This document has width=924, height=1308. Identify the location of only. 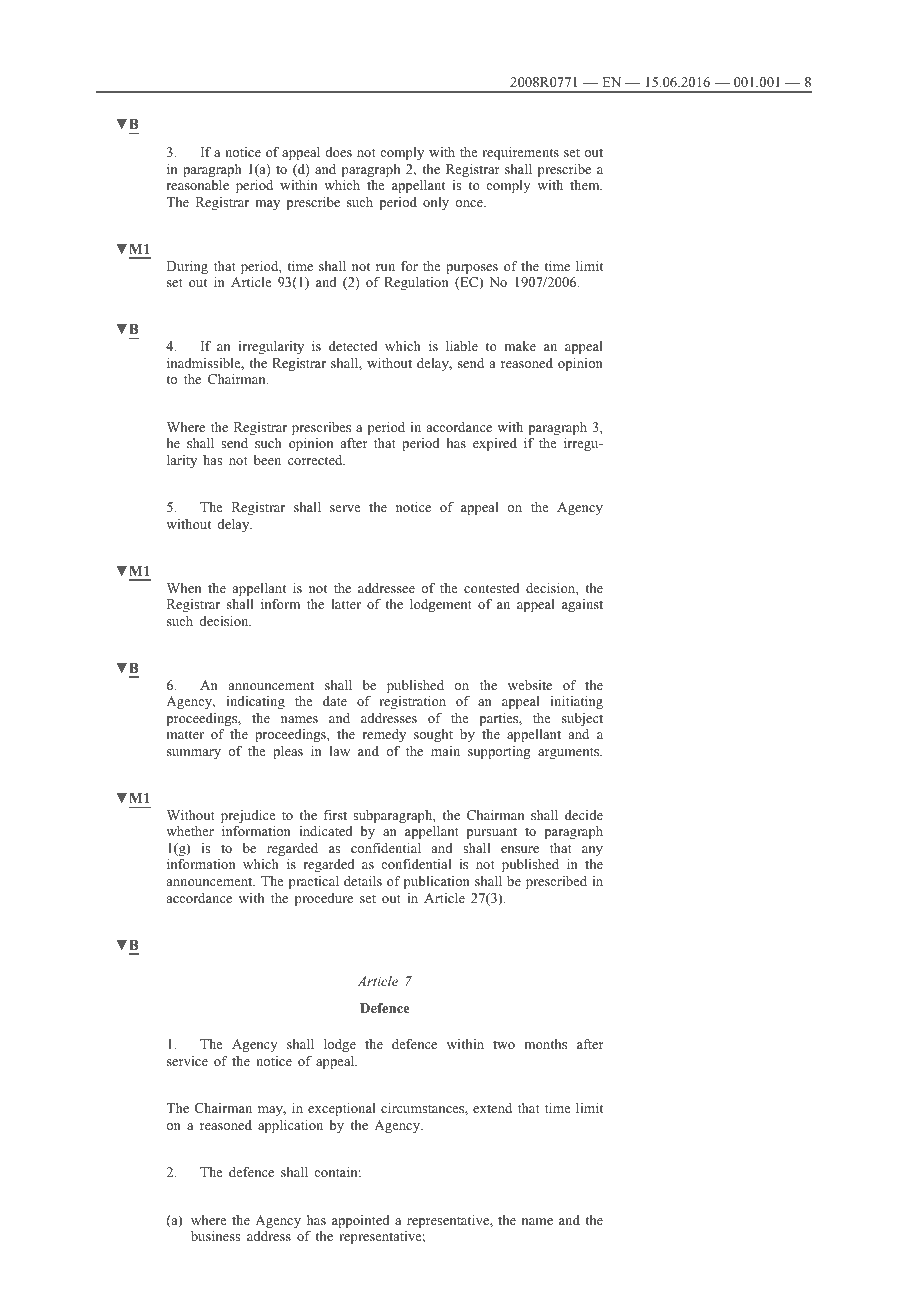
(436, 203).
